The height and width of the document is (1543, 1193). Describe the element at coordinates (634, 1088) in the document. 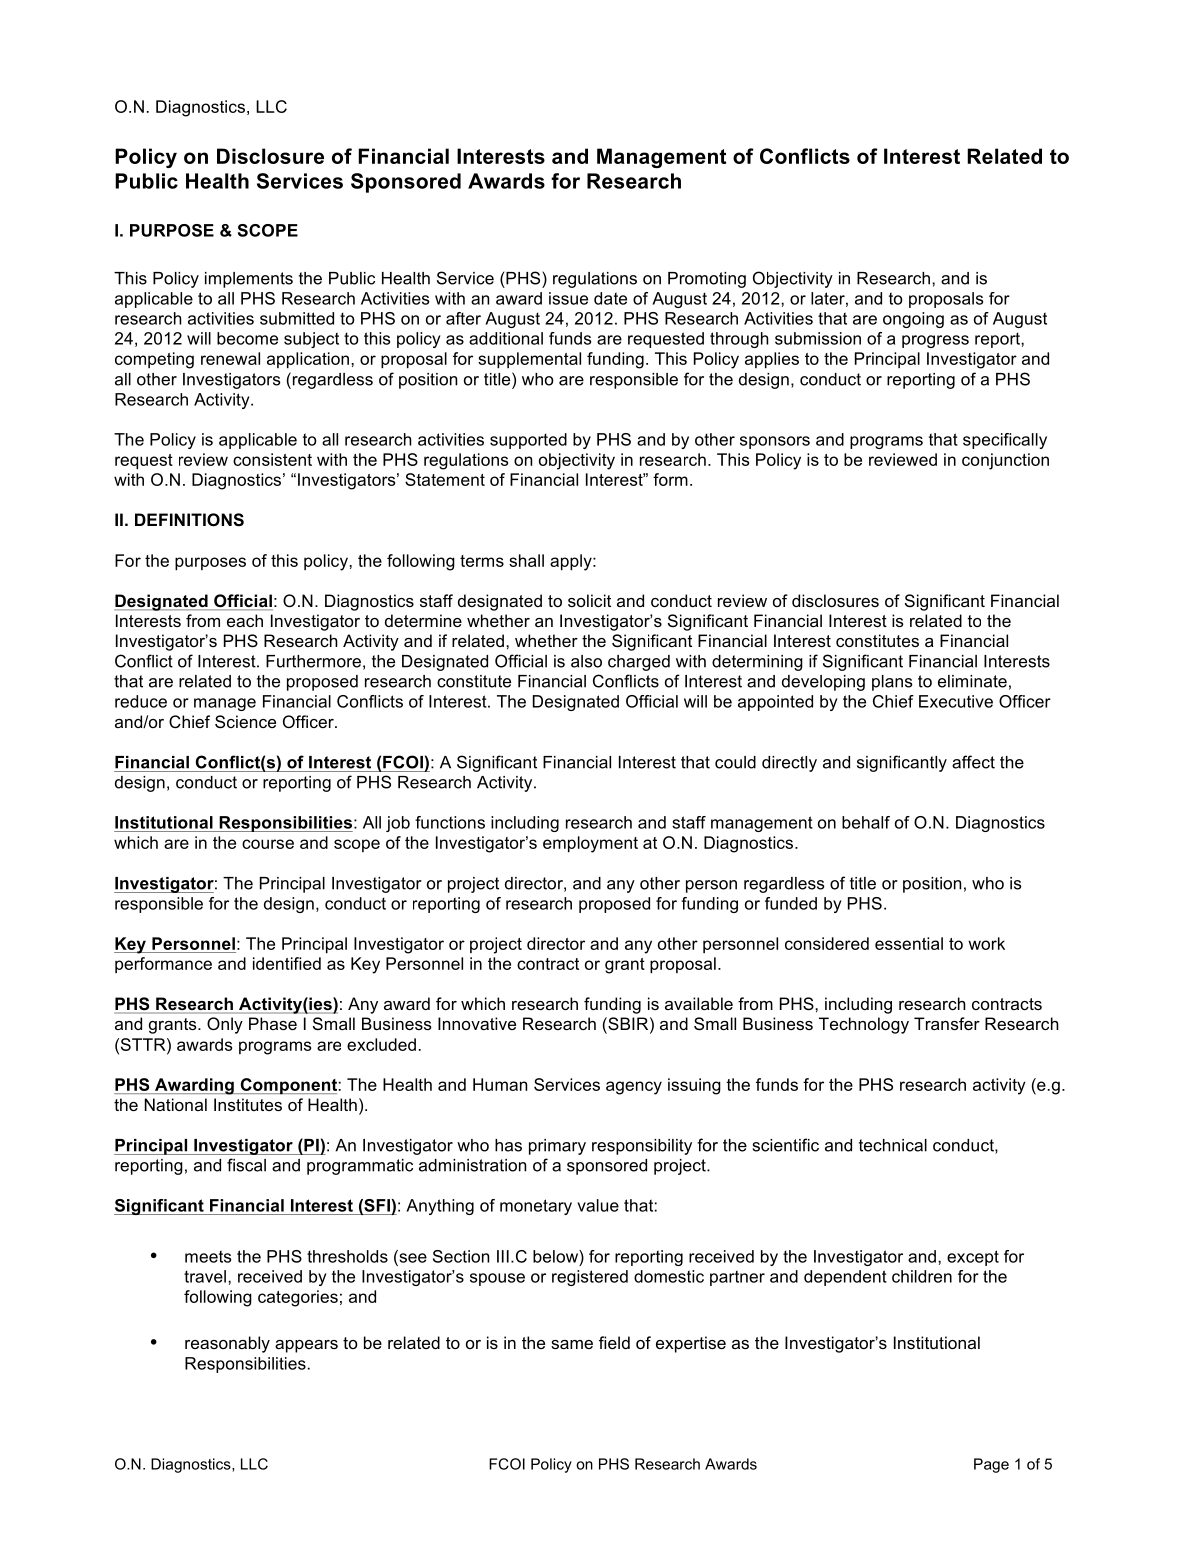

I see `agency` at that location.
